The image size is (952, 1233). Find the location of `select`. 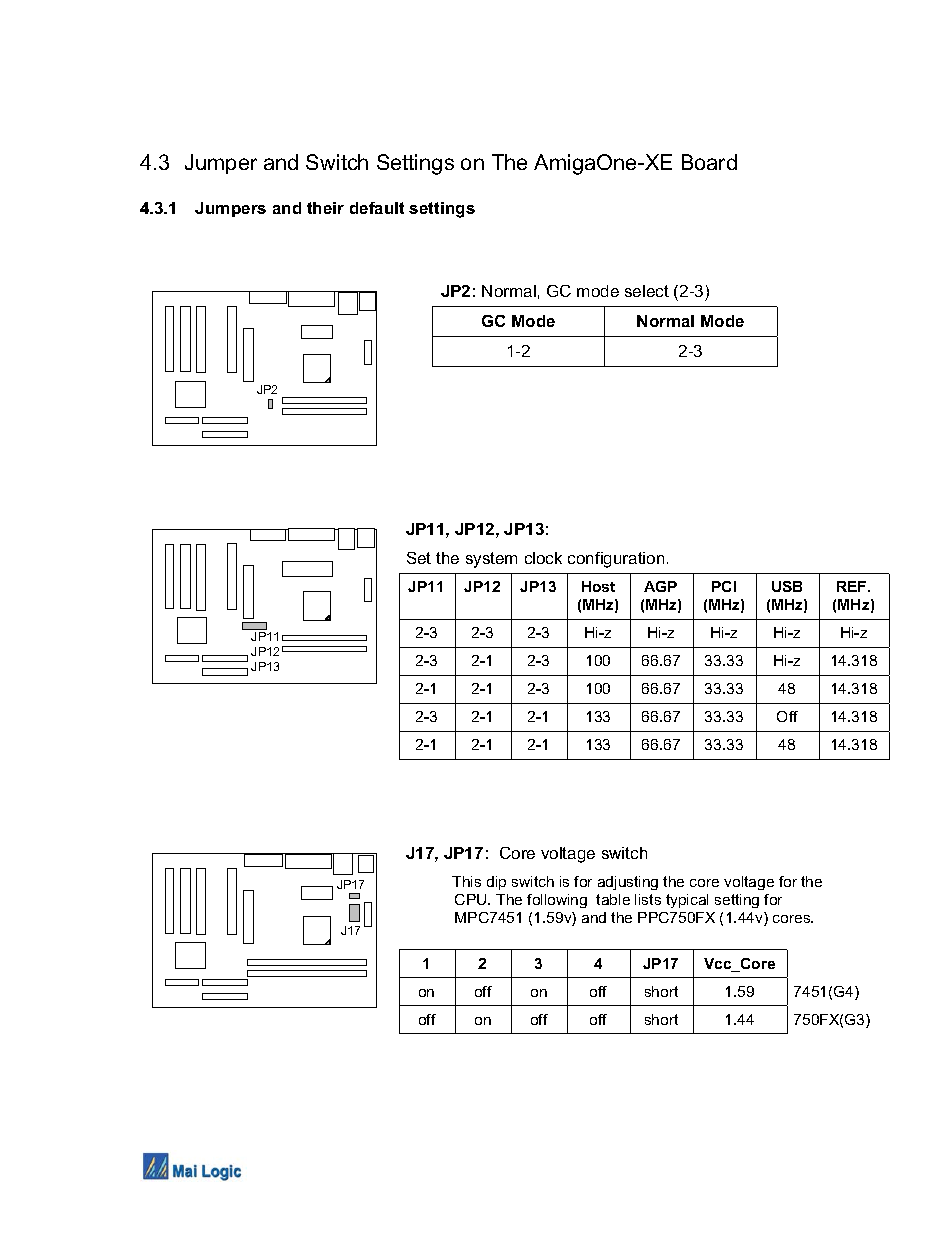

select is located at coordinates (647, 291).
